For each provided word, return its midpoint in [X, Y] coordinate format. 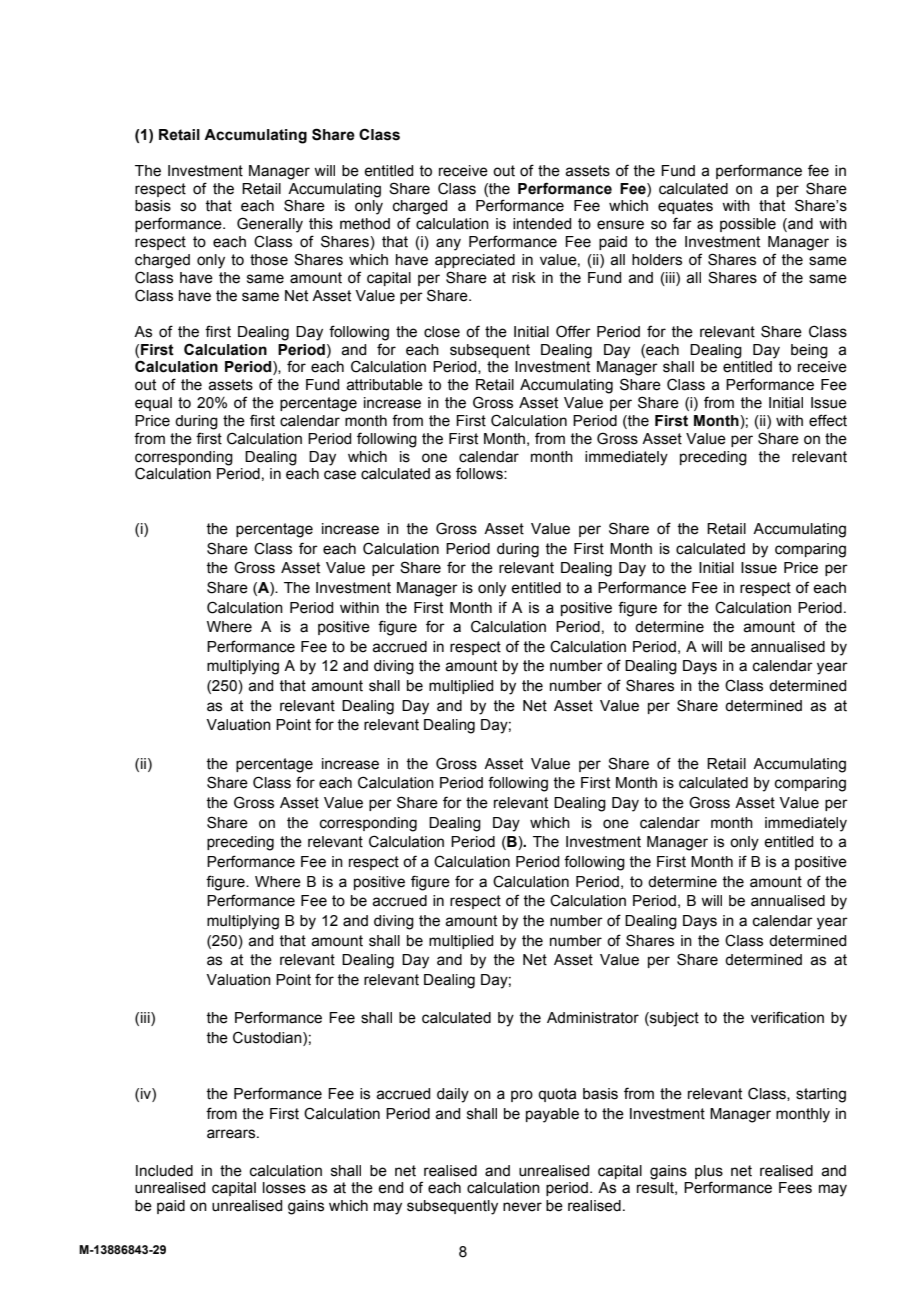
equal [153, 404]
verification [787, 1017]
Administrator [593, 1018]
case [340, 475]
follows [480, 473]
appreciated [475, 261]
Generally [270, 225]
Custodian [268, 1037]
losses [284, 1188]
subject [673, 1019]
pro [522, 1096]
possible [748, 225]
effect [828, 420]
